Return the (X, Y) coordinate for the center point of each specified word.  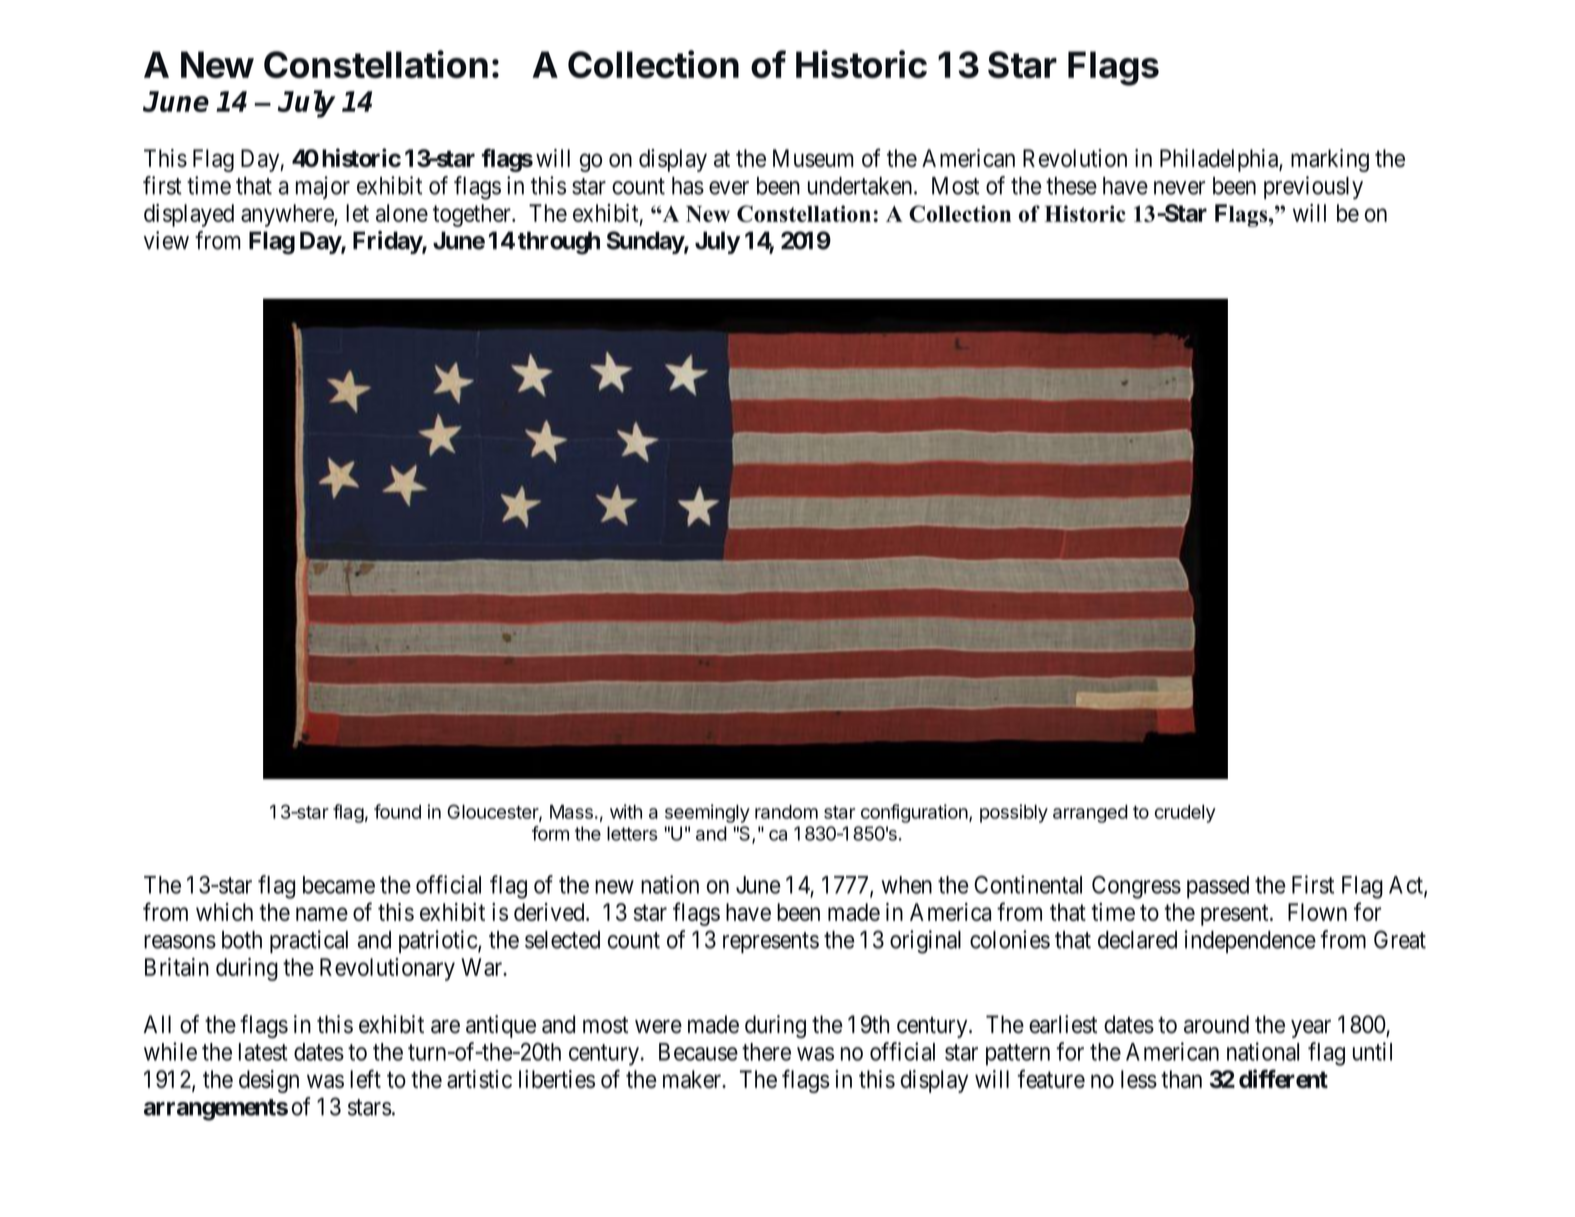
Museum (813, 158)
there (766, 1052)
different (1283, 1078)
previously (1313, 188)
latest (263, 1052)
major (323, 187)
